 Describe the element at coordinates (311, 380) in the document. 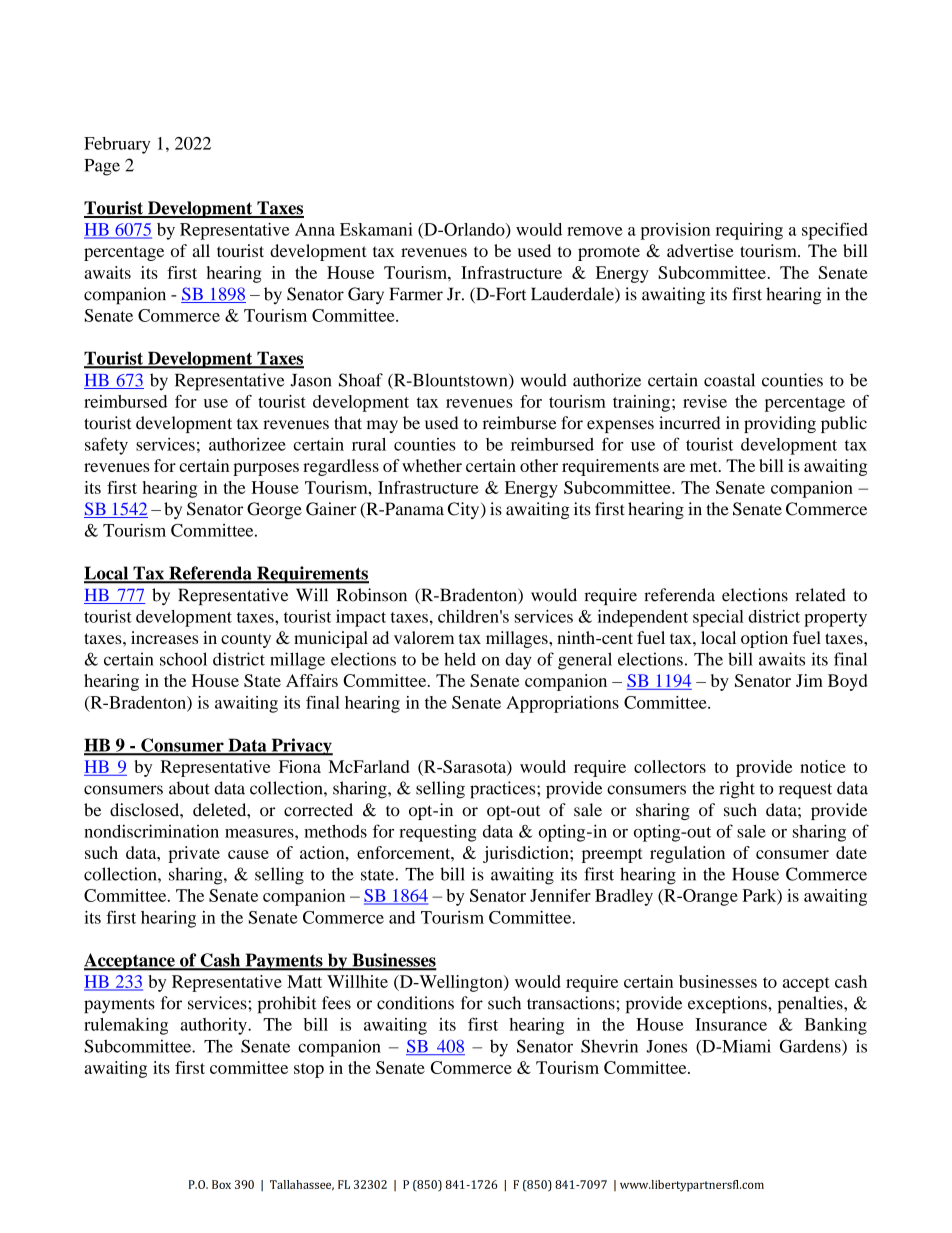

I see `Jason` at that location.
